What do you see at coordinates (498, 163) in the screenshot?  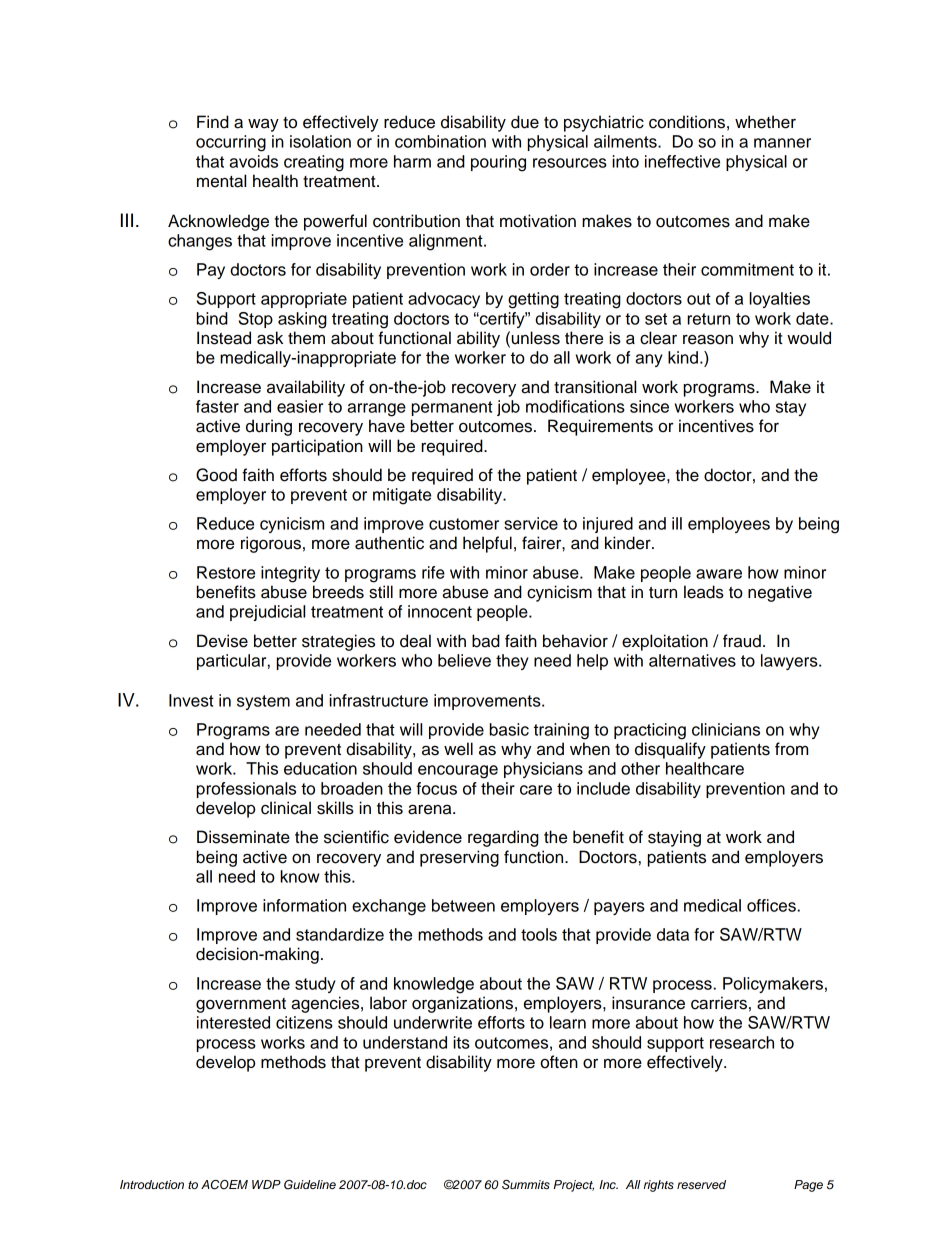 I see `pouring` at bounding box center [498, 163].
